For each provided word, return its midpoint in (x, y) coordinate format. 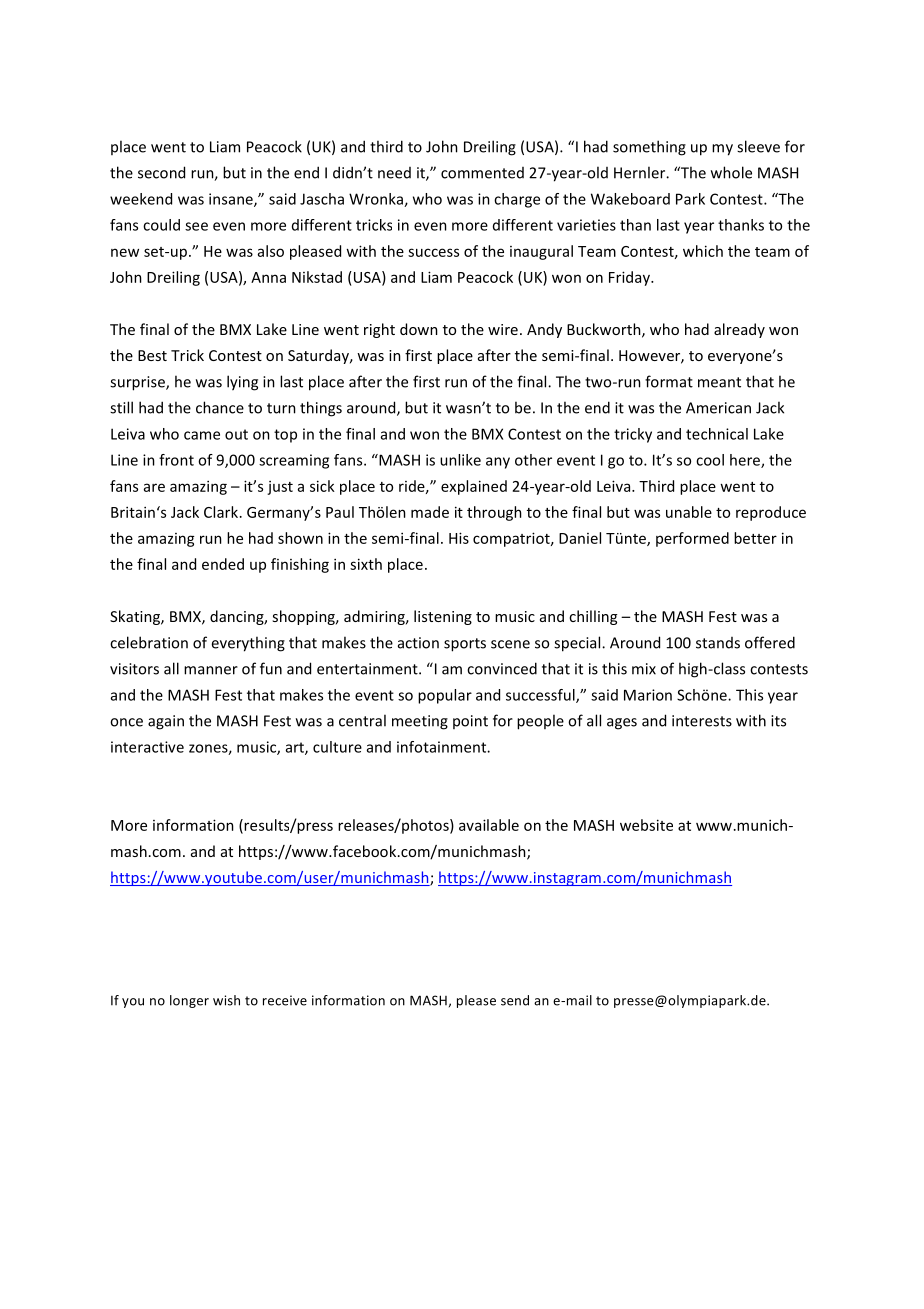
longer (189, 1001)
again (166, 722)
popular (445, 696)
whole (731, 172)
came (202, 435)
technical (717, 434)
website (646, 825)
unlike (460, 460)
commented (482, 173)
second (161, 172)
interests (702, 721)
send (515, 1000)
